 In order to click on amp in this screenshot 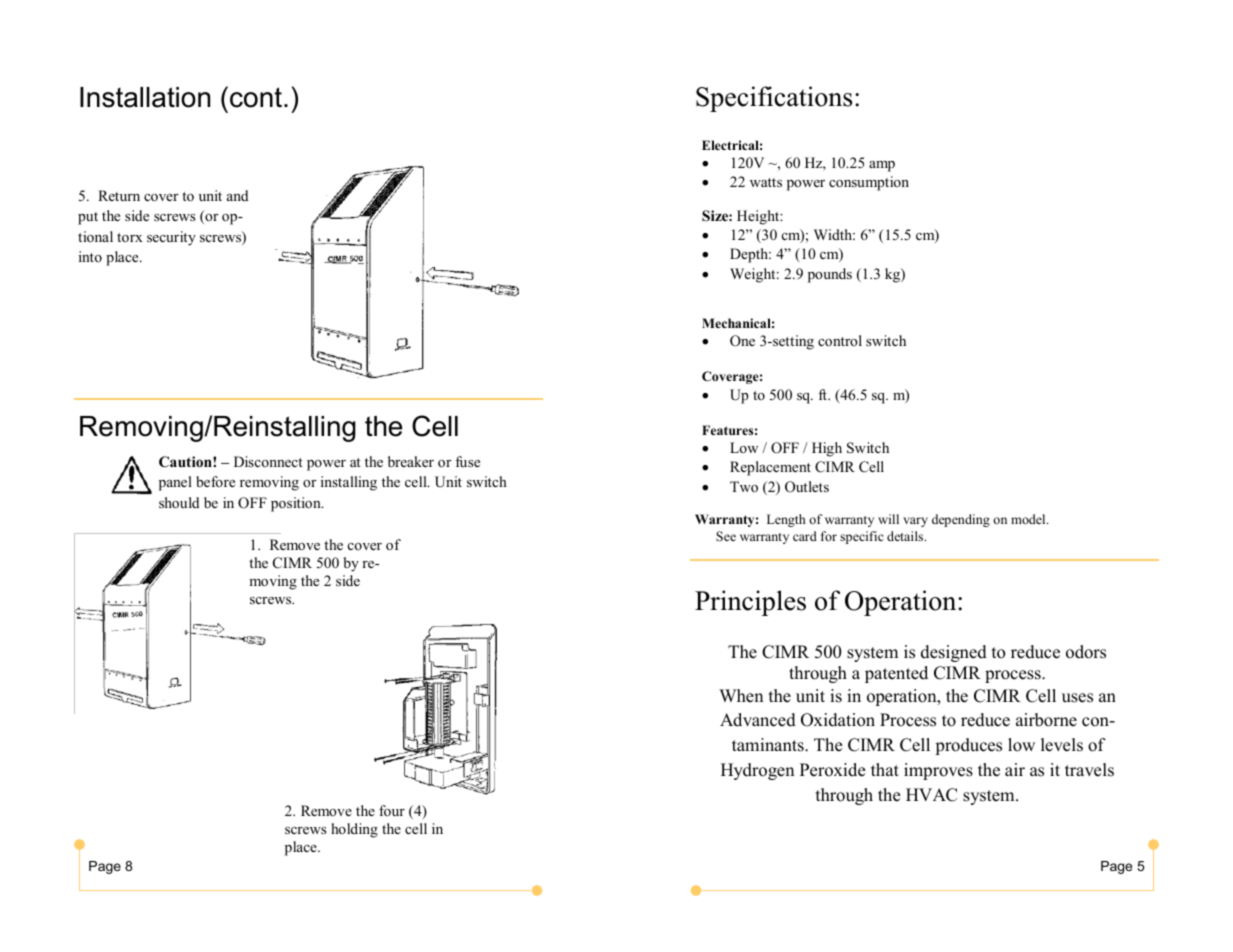, I will do `click(882, 166)`.
